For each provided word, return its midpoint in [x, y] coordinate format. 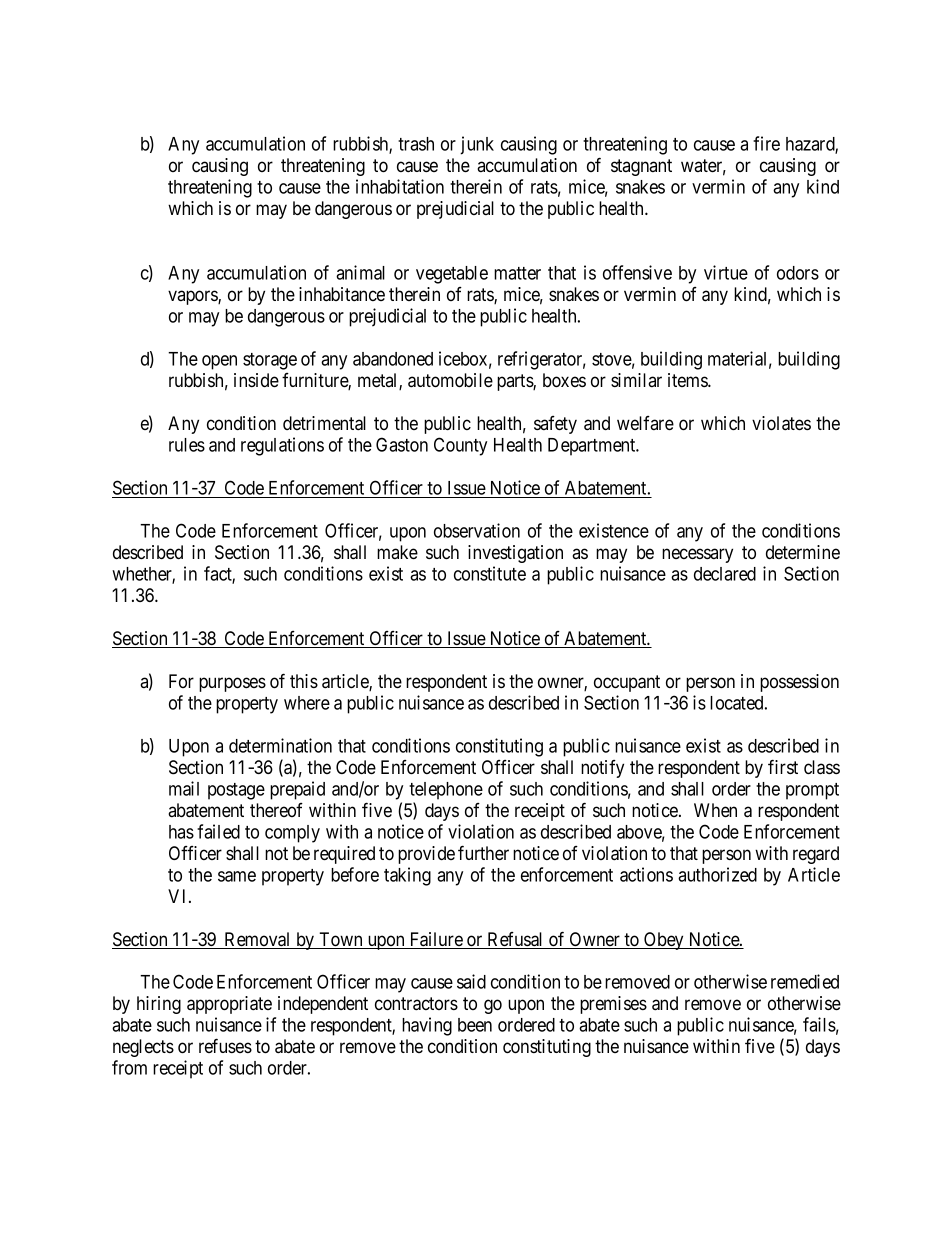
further [483, 852]
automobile [450, 380]
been [475, 1025]
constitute [490, 573]
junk [477, 145]
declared [725, 574]
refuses [225, 1045]
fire [766, 143]
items [688, 380]
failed [218, 831]
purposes [232, 684]
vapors [193, 297]
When [715, 810]
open [219, 362]
